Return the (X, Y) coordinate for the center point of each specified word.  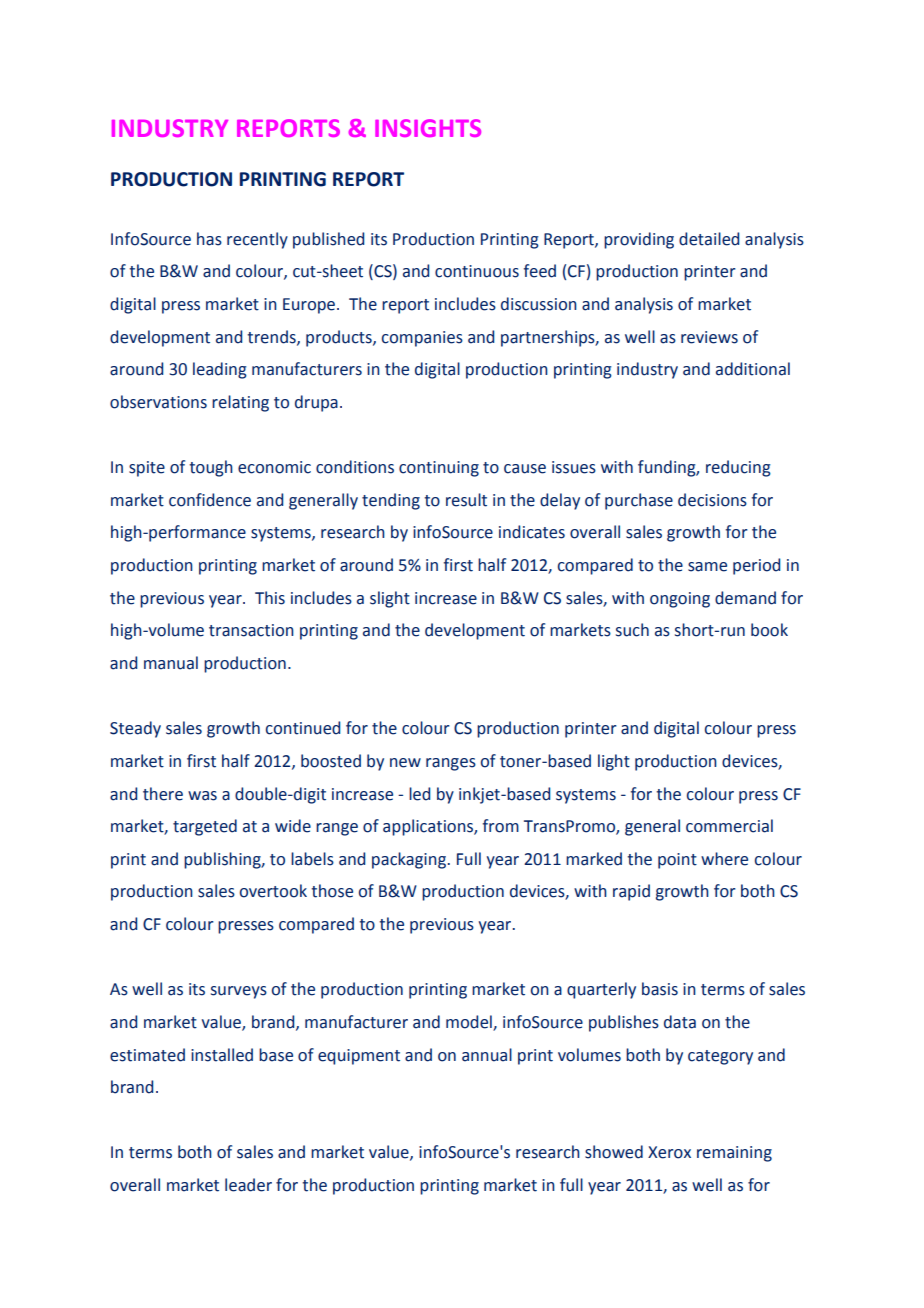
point (677, 861)
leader (248, 1185)
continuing (439, 469)
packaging (410, 860)
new (405, 763)
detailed (709, 239)
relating (240, 403)
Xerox (669, 1152)
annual (487, 1055)
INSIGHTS (428, 128)
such (632, 630)
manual (171, 663)
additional (753, 369)
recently (257, 240)
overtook (273, 891)
